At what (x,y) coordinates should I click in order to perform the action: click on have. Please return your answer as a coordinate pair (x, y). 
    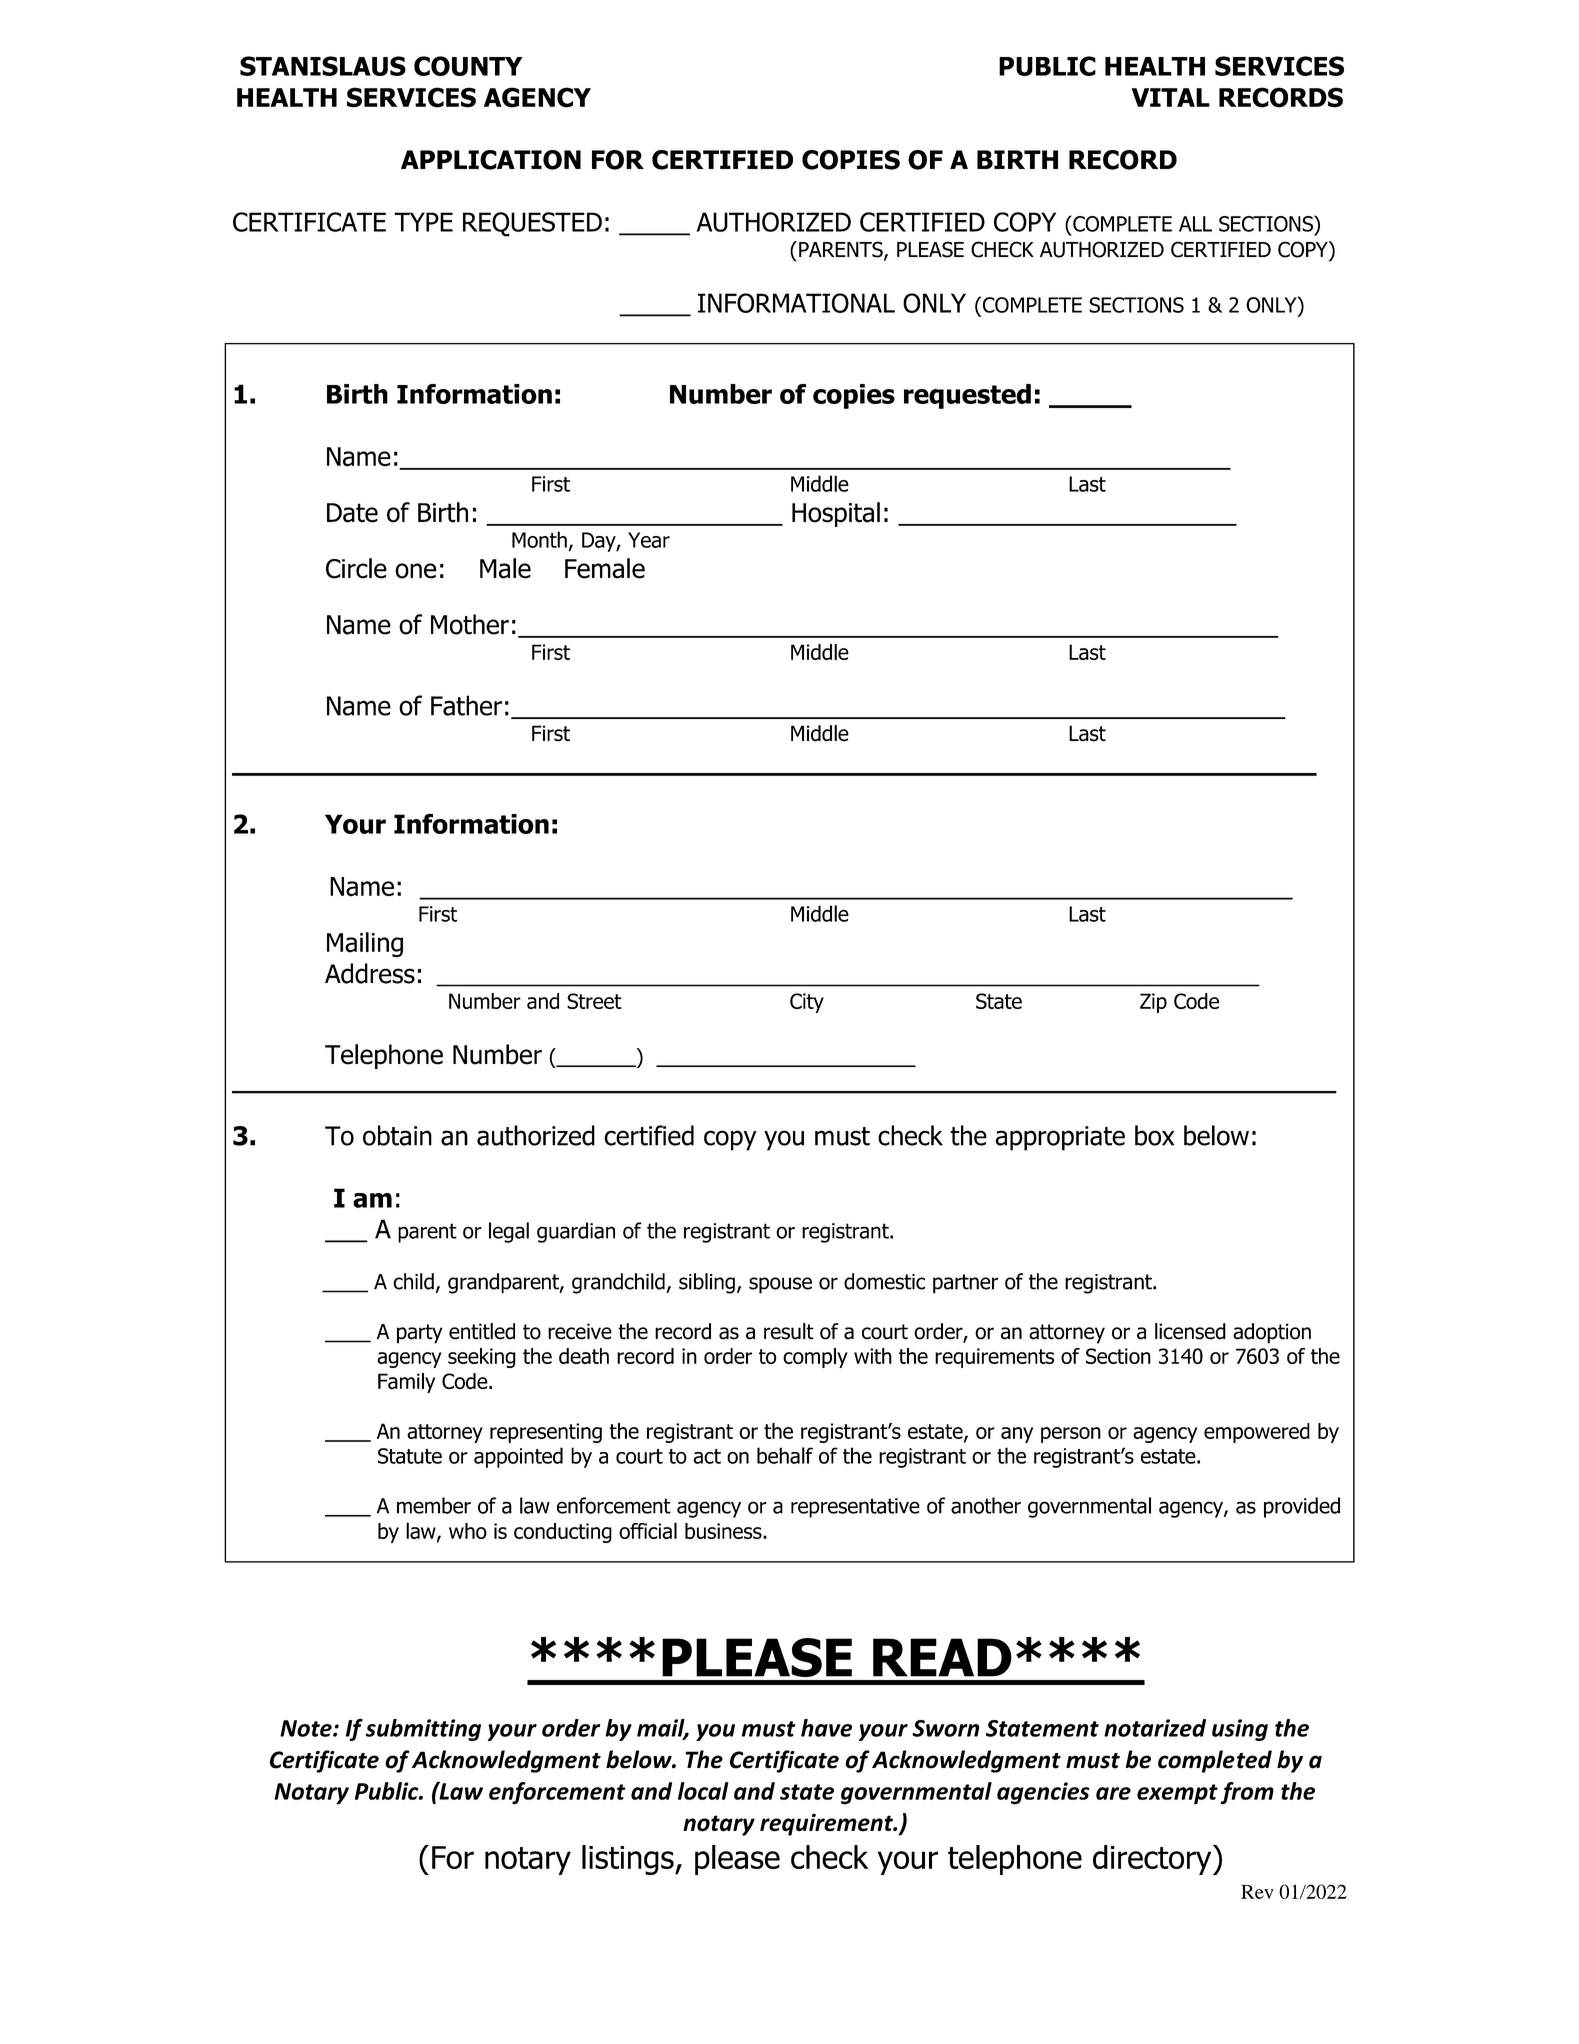
    Looking at the image, I should click on (826, 1728).
